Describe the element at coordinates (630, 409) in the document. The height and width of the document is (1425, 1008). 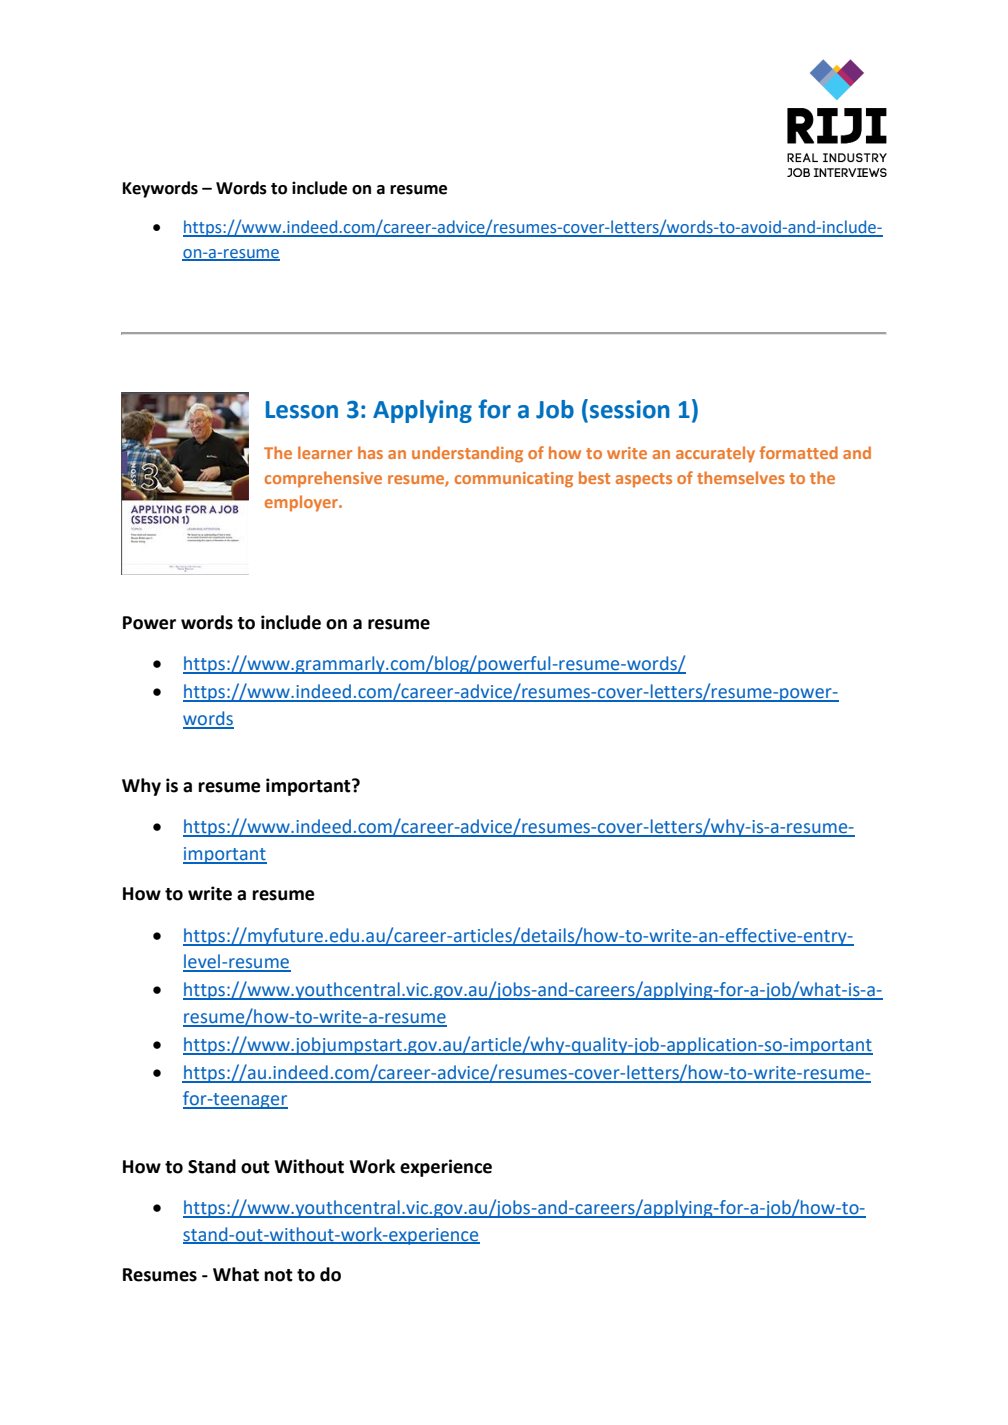
I see `session` at that location.
